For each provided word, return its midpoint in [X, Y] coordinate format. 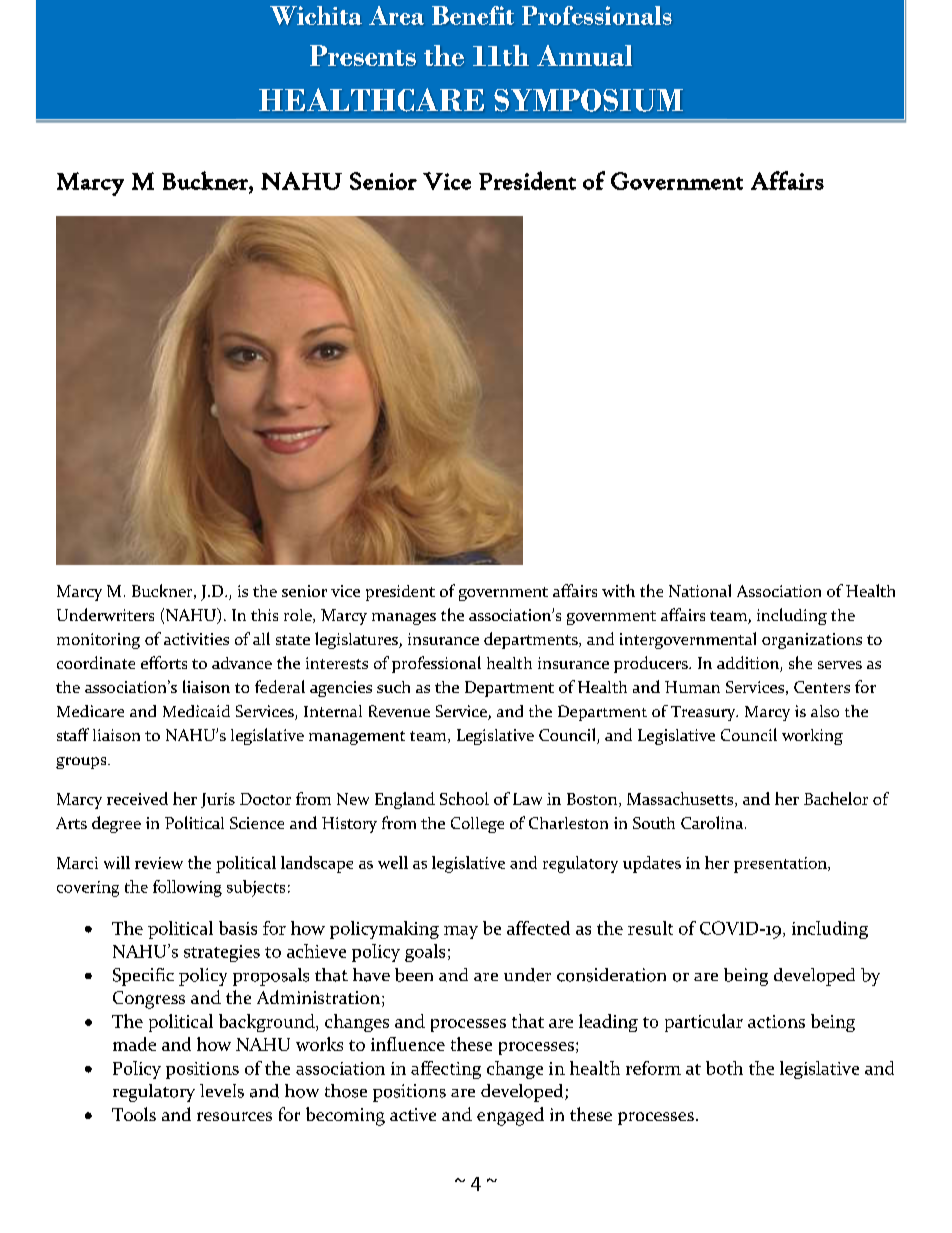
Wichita [316, 15]
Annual [584, 55]
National [700, 590]
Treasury [704, 713]
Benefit [473, 15]
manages [404, 619]
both [724, 1068]
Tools [134, 1114]
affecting [446, 1070]
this [264, 615]
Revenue [399, 711]
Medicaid [196, 711]
